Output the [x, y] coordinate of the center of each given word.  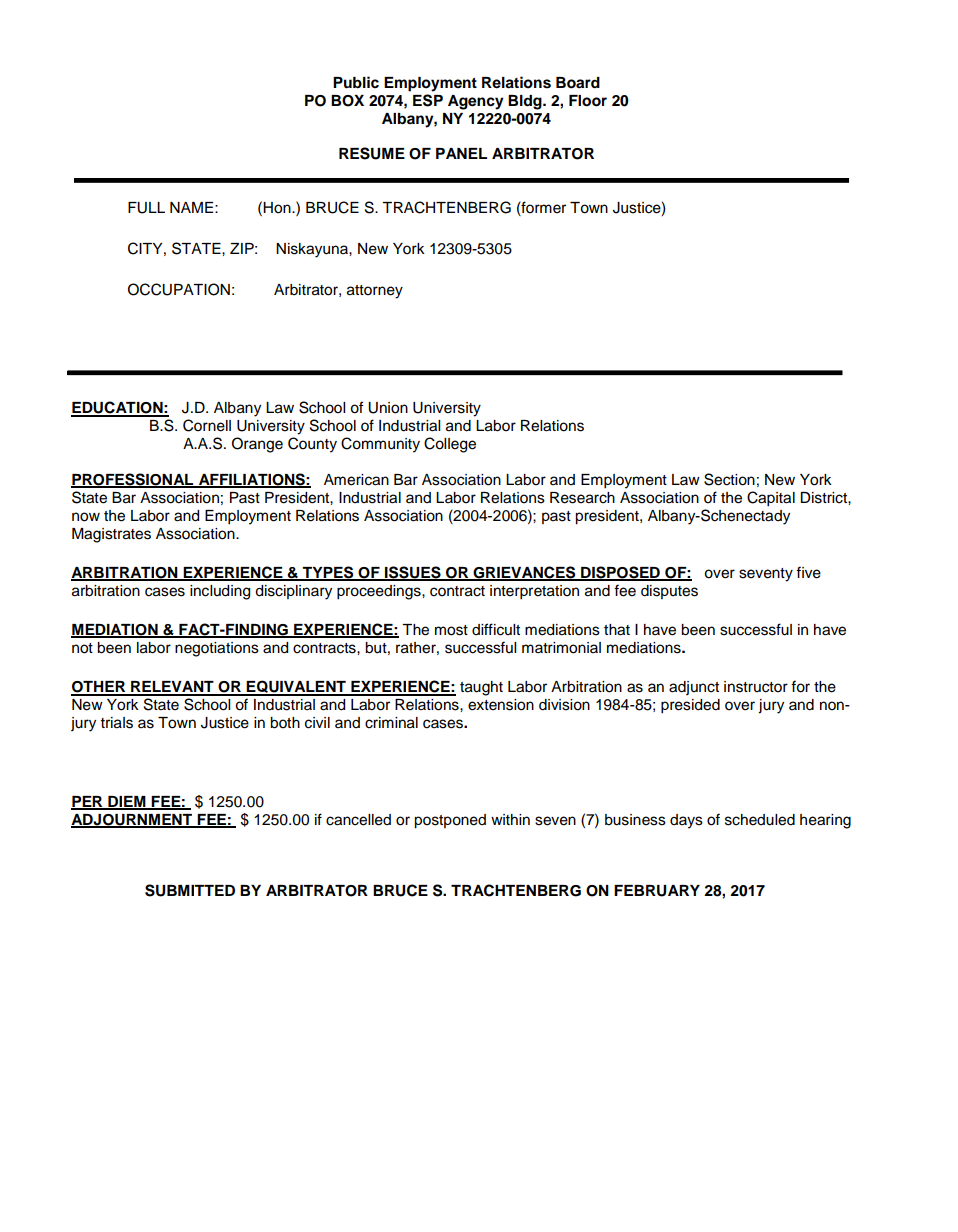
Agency [476, 102]
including [220, 592]
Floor [588, 101]
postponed [450, 821]
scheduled [760, 820]
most [451, 630]
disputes [669, 592]
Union [388, 408]
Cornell [207, 425]
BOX [347, 101]
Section [729, 479]
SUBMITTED [190, 890]
